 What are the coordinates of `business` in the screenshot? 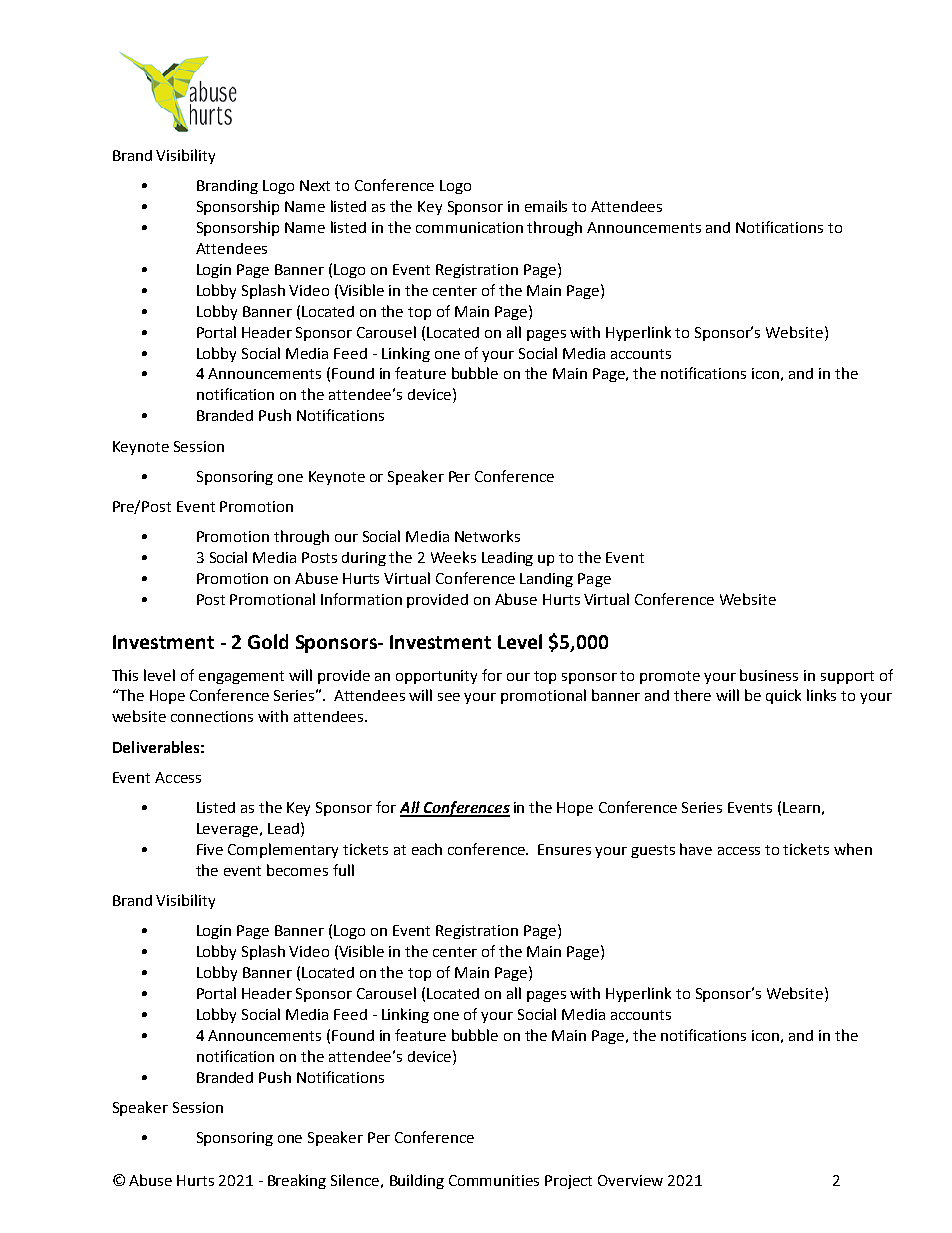 It's located at (769, 675).
